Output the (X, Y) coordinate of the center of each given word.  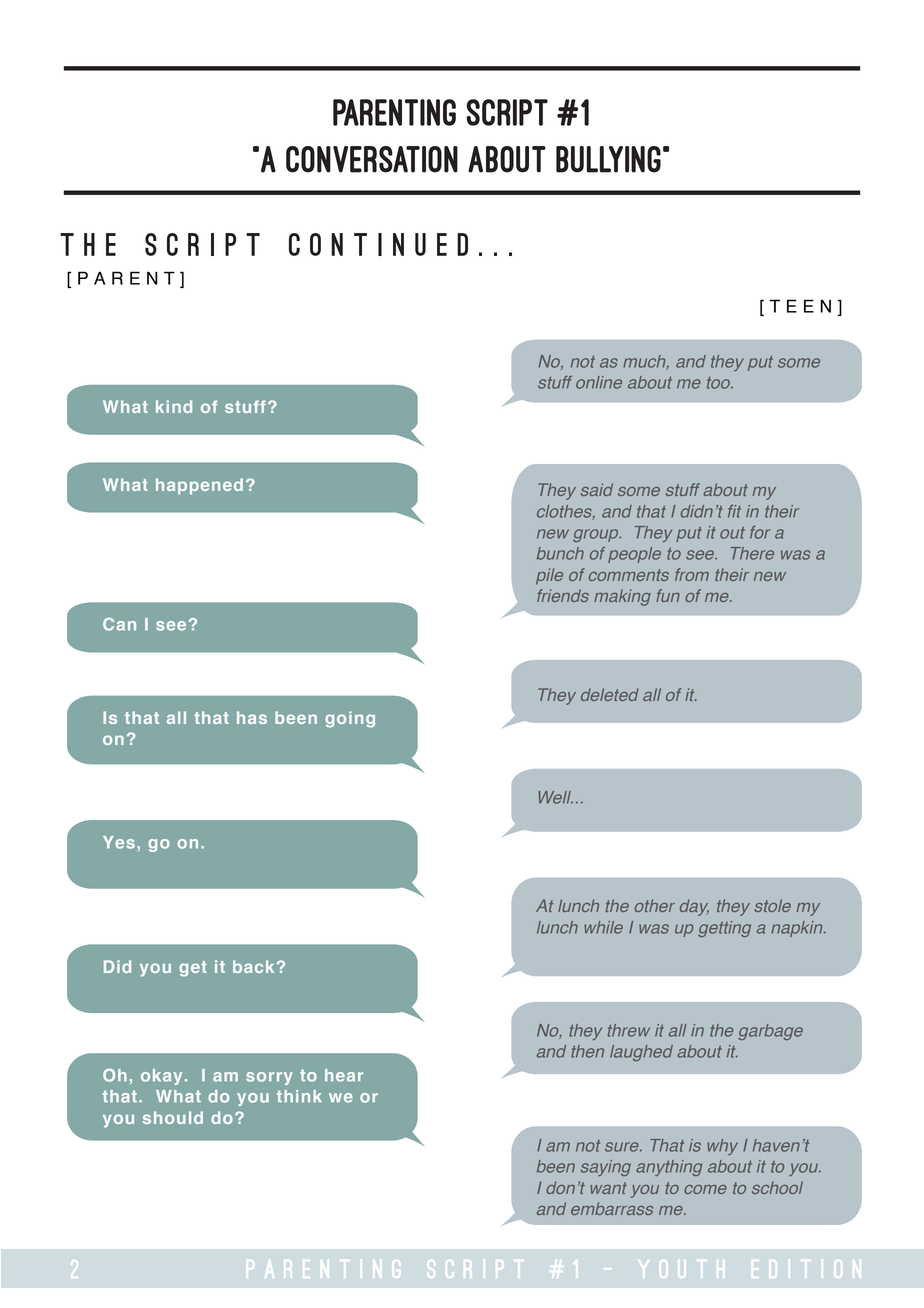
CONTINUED (378, 244)
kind (174, 406)
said (597, 489)
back (253, 966)
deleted (610, 694)
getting (724, 929)
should (173, 1117)
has (252, 717)
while (603, 927)
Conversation (372, 159)
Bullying (608, 159)
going (350, 719)
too (720, 383)
